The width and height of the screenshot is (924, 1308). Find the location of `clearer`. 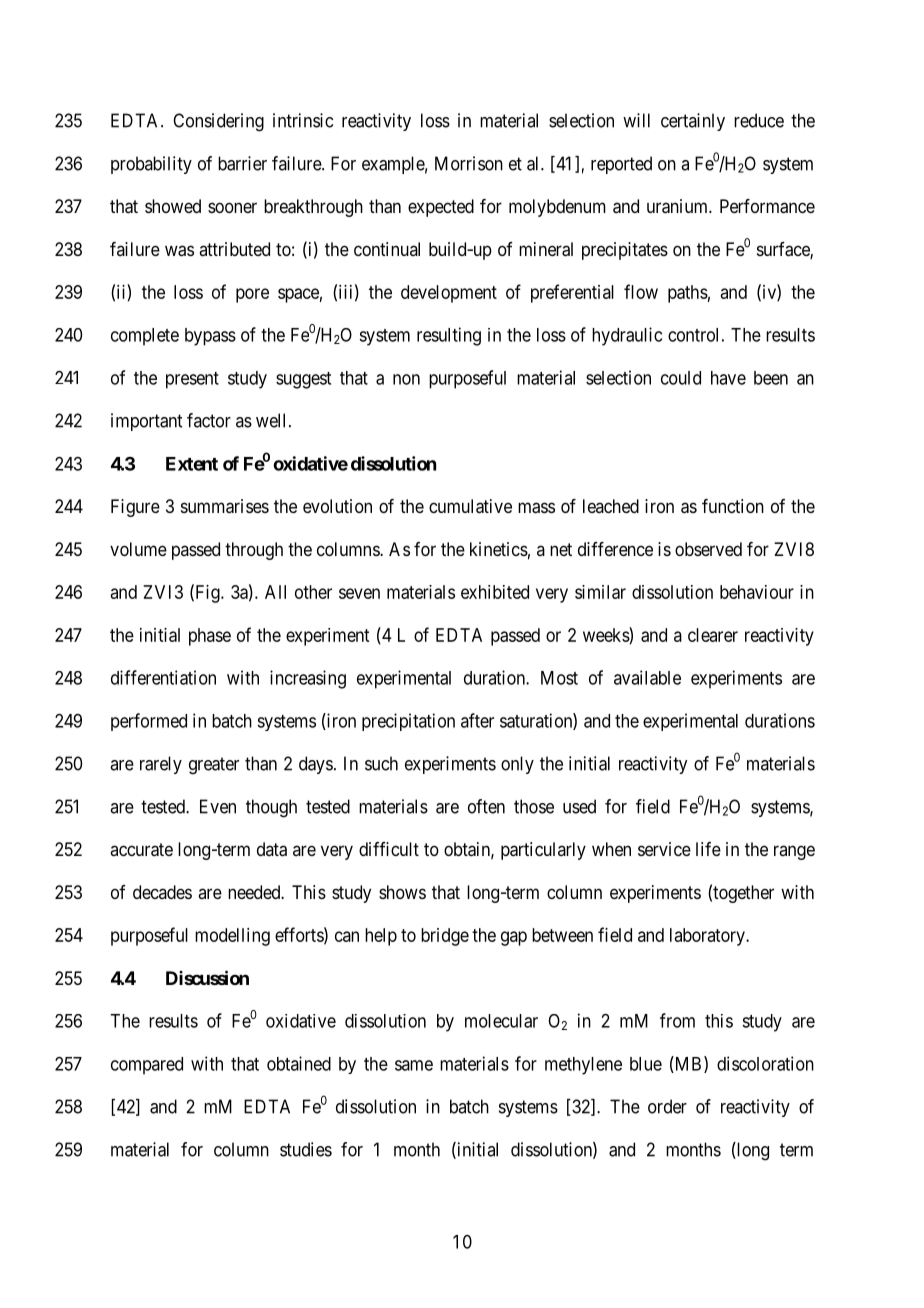

clearer is located at coordinates (713, 635).
